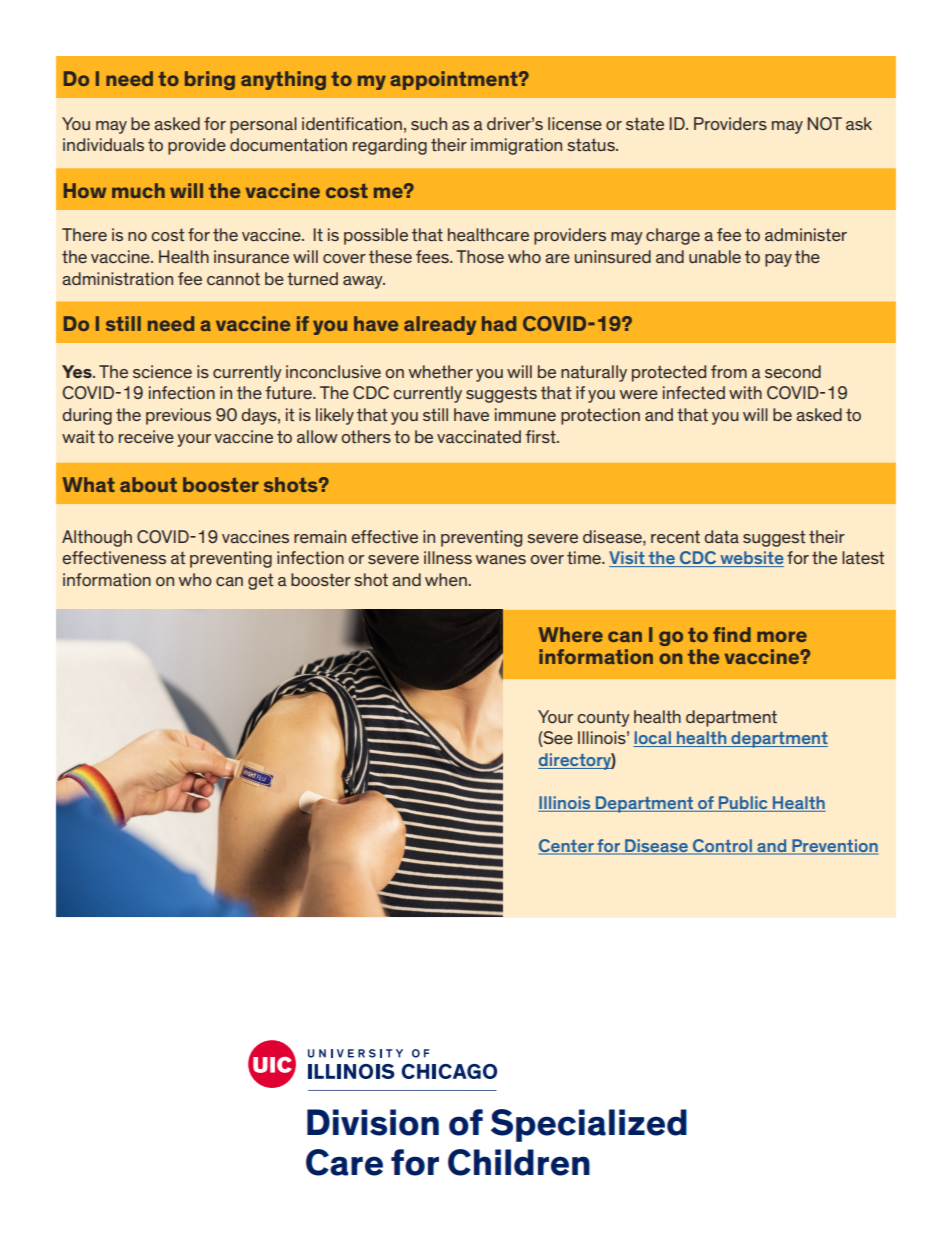  What do you see at coordinates (567, 846) in the screenshot?
I see `Center` at bounding box center [567, 846].
